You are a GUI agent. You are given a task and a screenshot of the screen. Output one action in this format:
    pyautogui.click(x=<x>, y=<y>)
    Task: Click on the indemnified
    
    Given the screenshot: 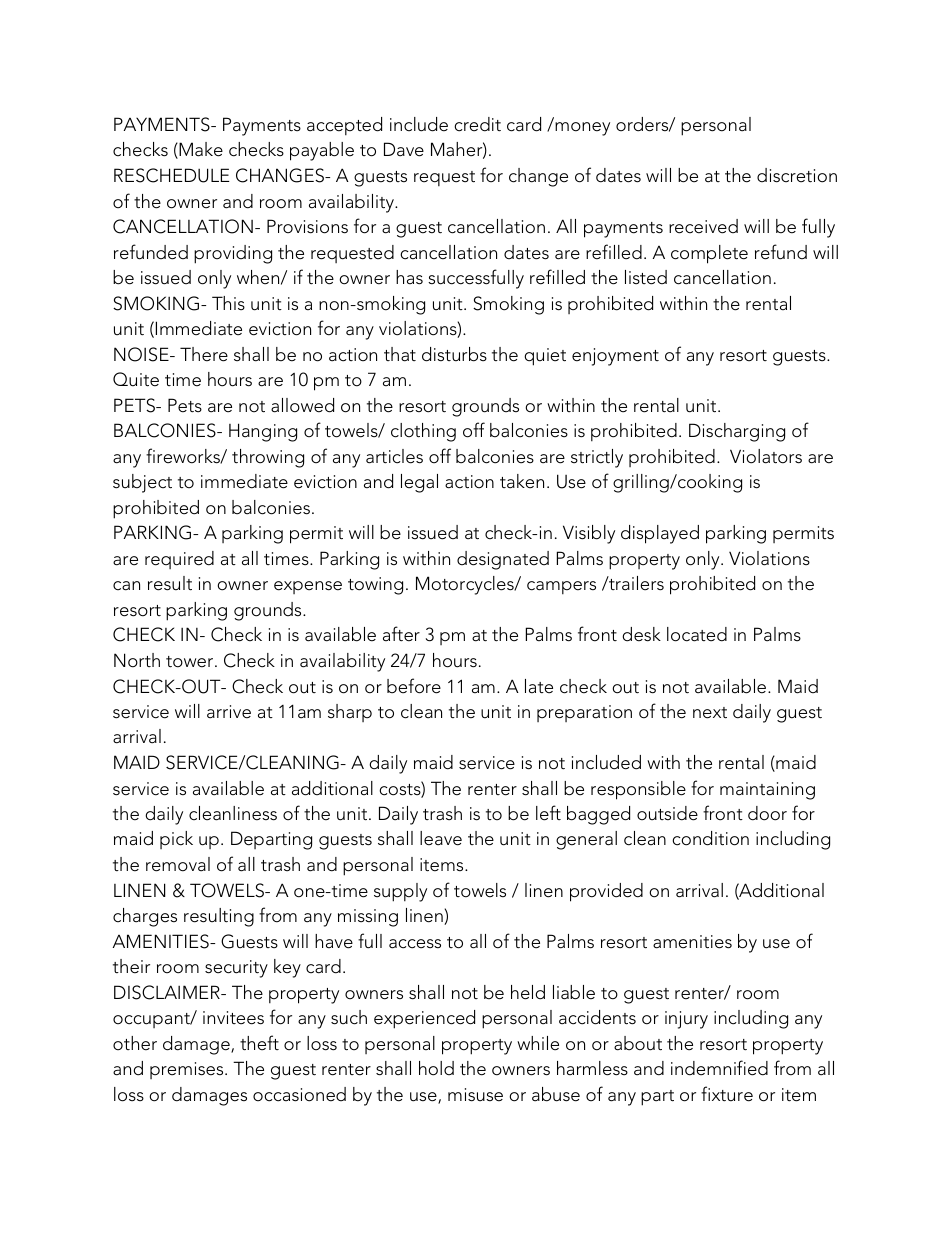 What is the action you would take?
    pyautogui.click(x=719, y=1068)
